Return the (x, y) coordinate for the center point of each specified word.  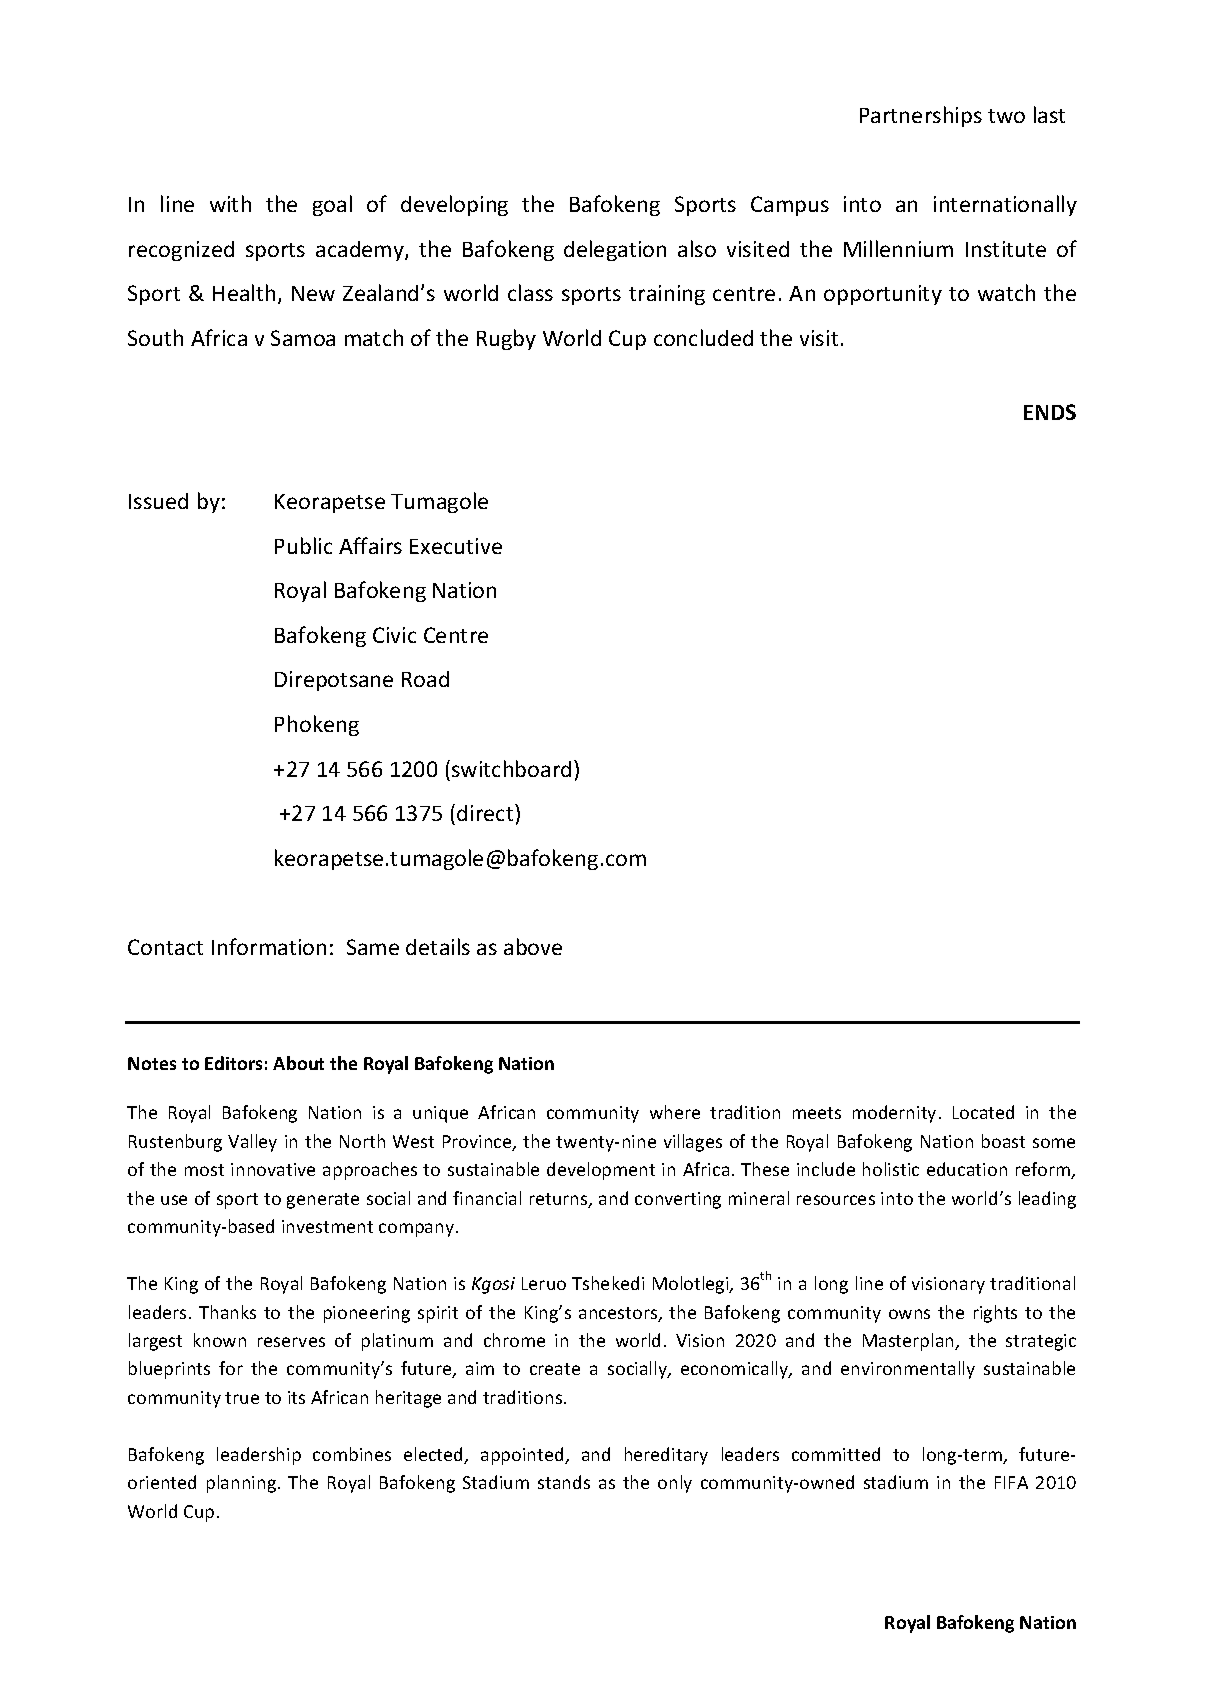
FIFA (1011, 1482)
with (230, 203)
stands (564, 1482)
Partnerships (921, 116)
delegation (615, 250)
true (242, 1398)
